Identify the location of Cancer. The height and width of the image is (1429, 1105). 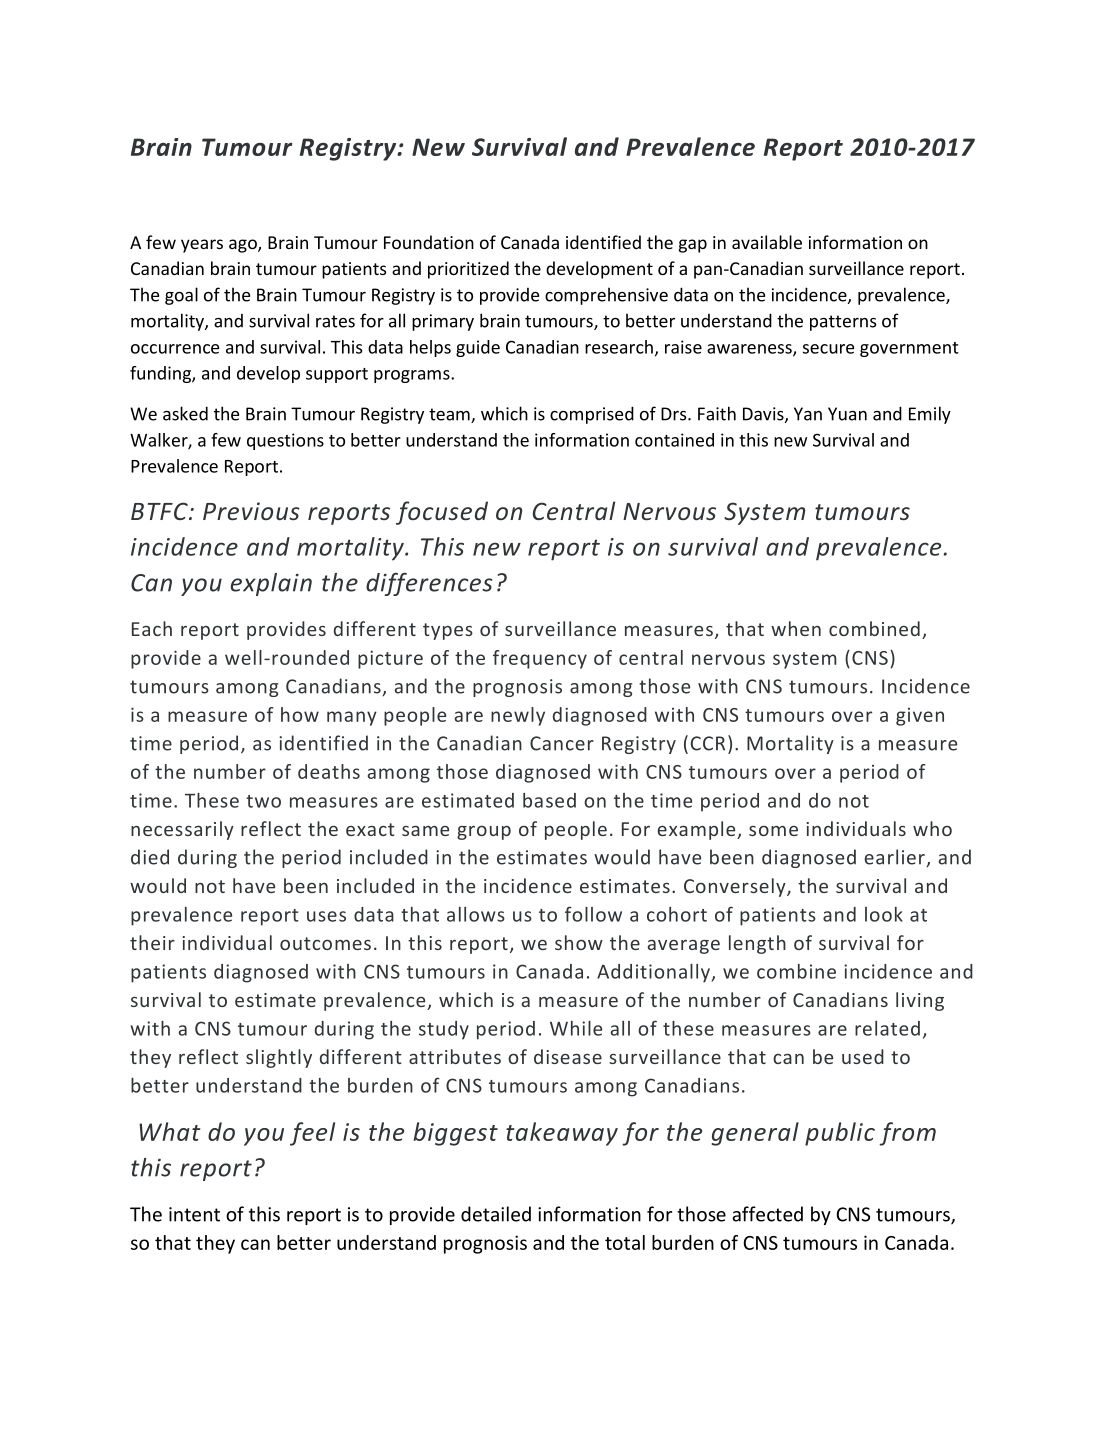
(562, 743).
